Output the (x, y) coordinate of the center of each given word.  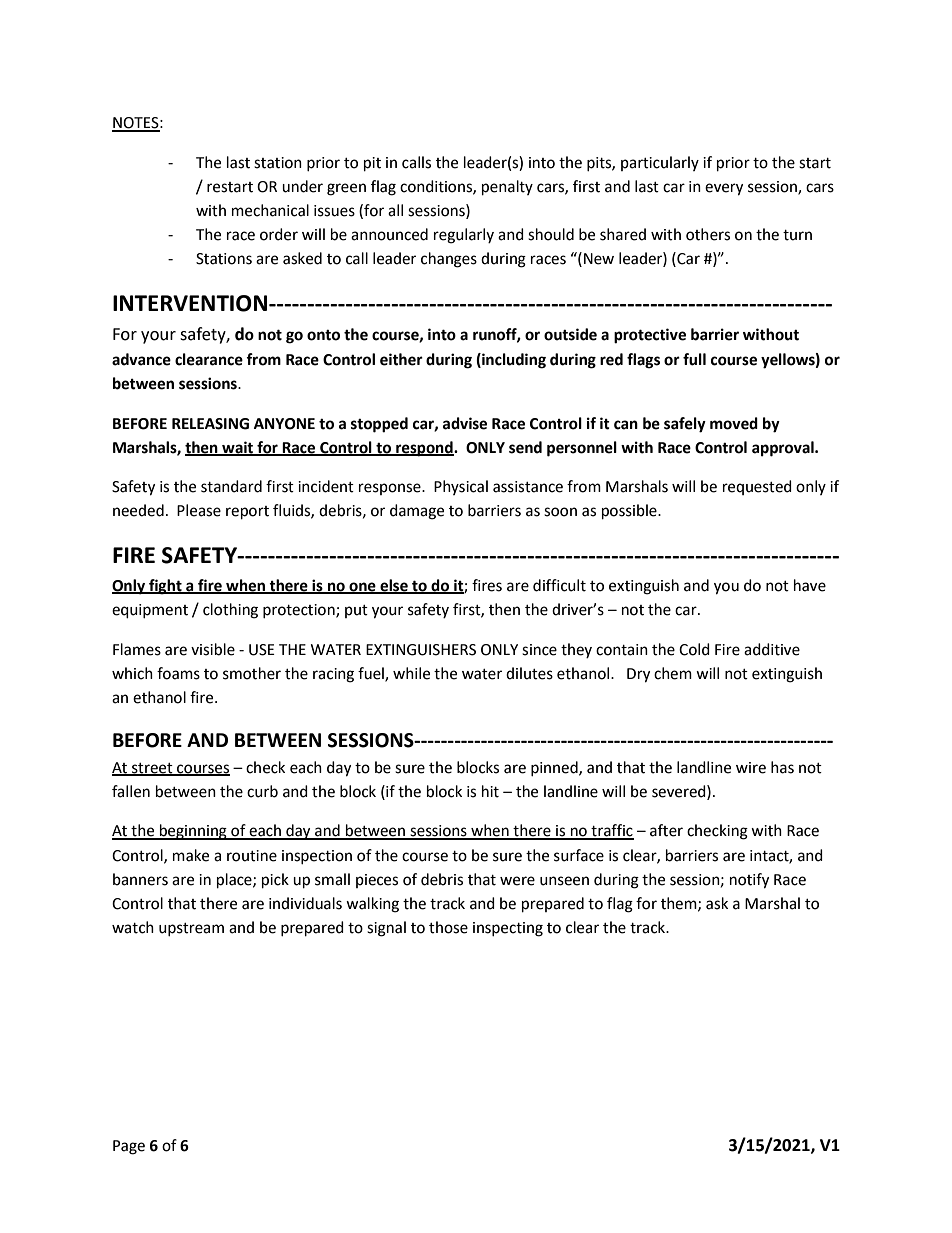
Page (129, 1147)
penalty (507, 188)
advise (465, 423)
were (517, 881)
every (724, 189)
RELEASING (210, 424)
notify (749, 881)
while (411, 673)
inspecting (508, 929)
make (191, 855)
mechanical (270, 210)
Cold (694, 649)
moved (734, 423)
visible (213, 649)
